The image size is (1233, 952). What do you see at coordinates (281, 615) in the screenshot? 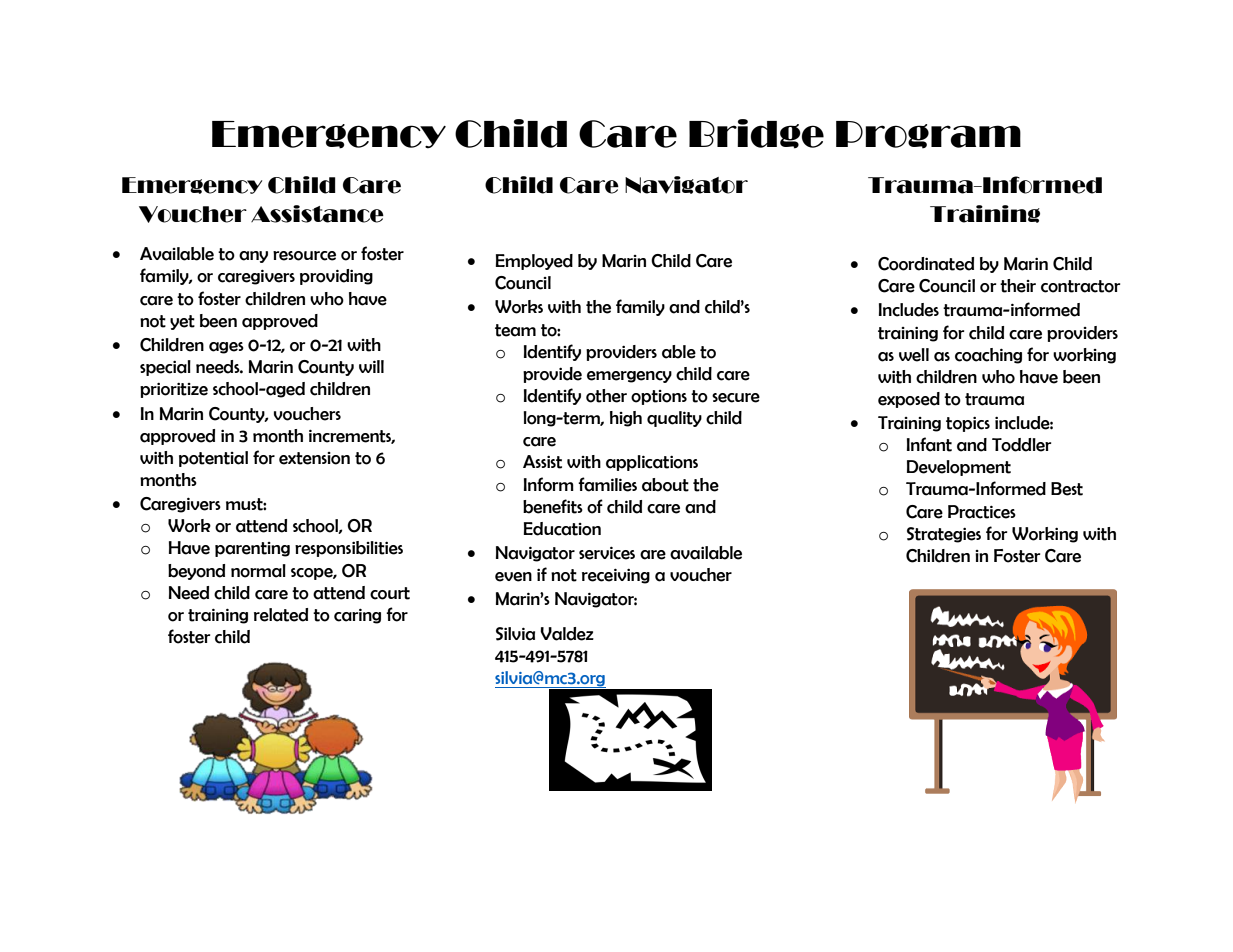
I see `related` at bounding box center [281, 615].
